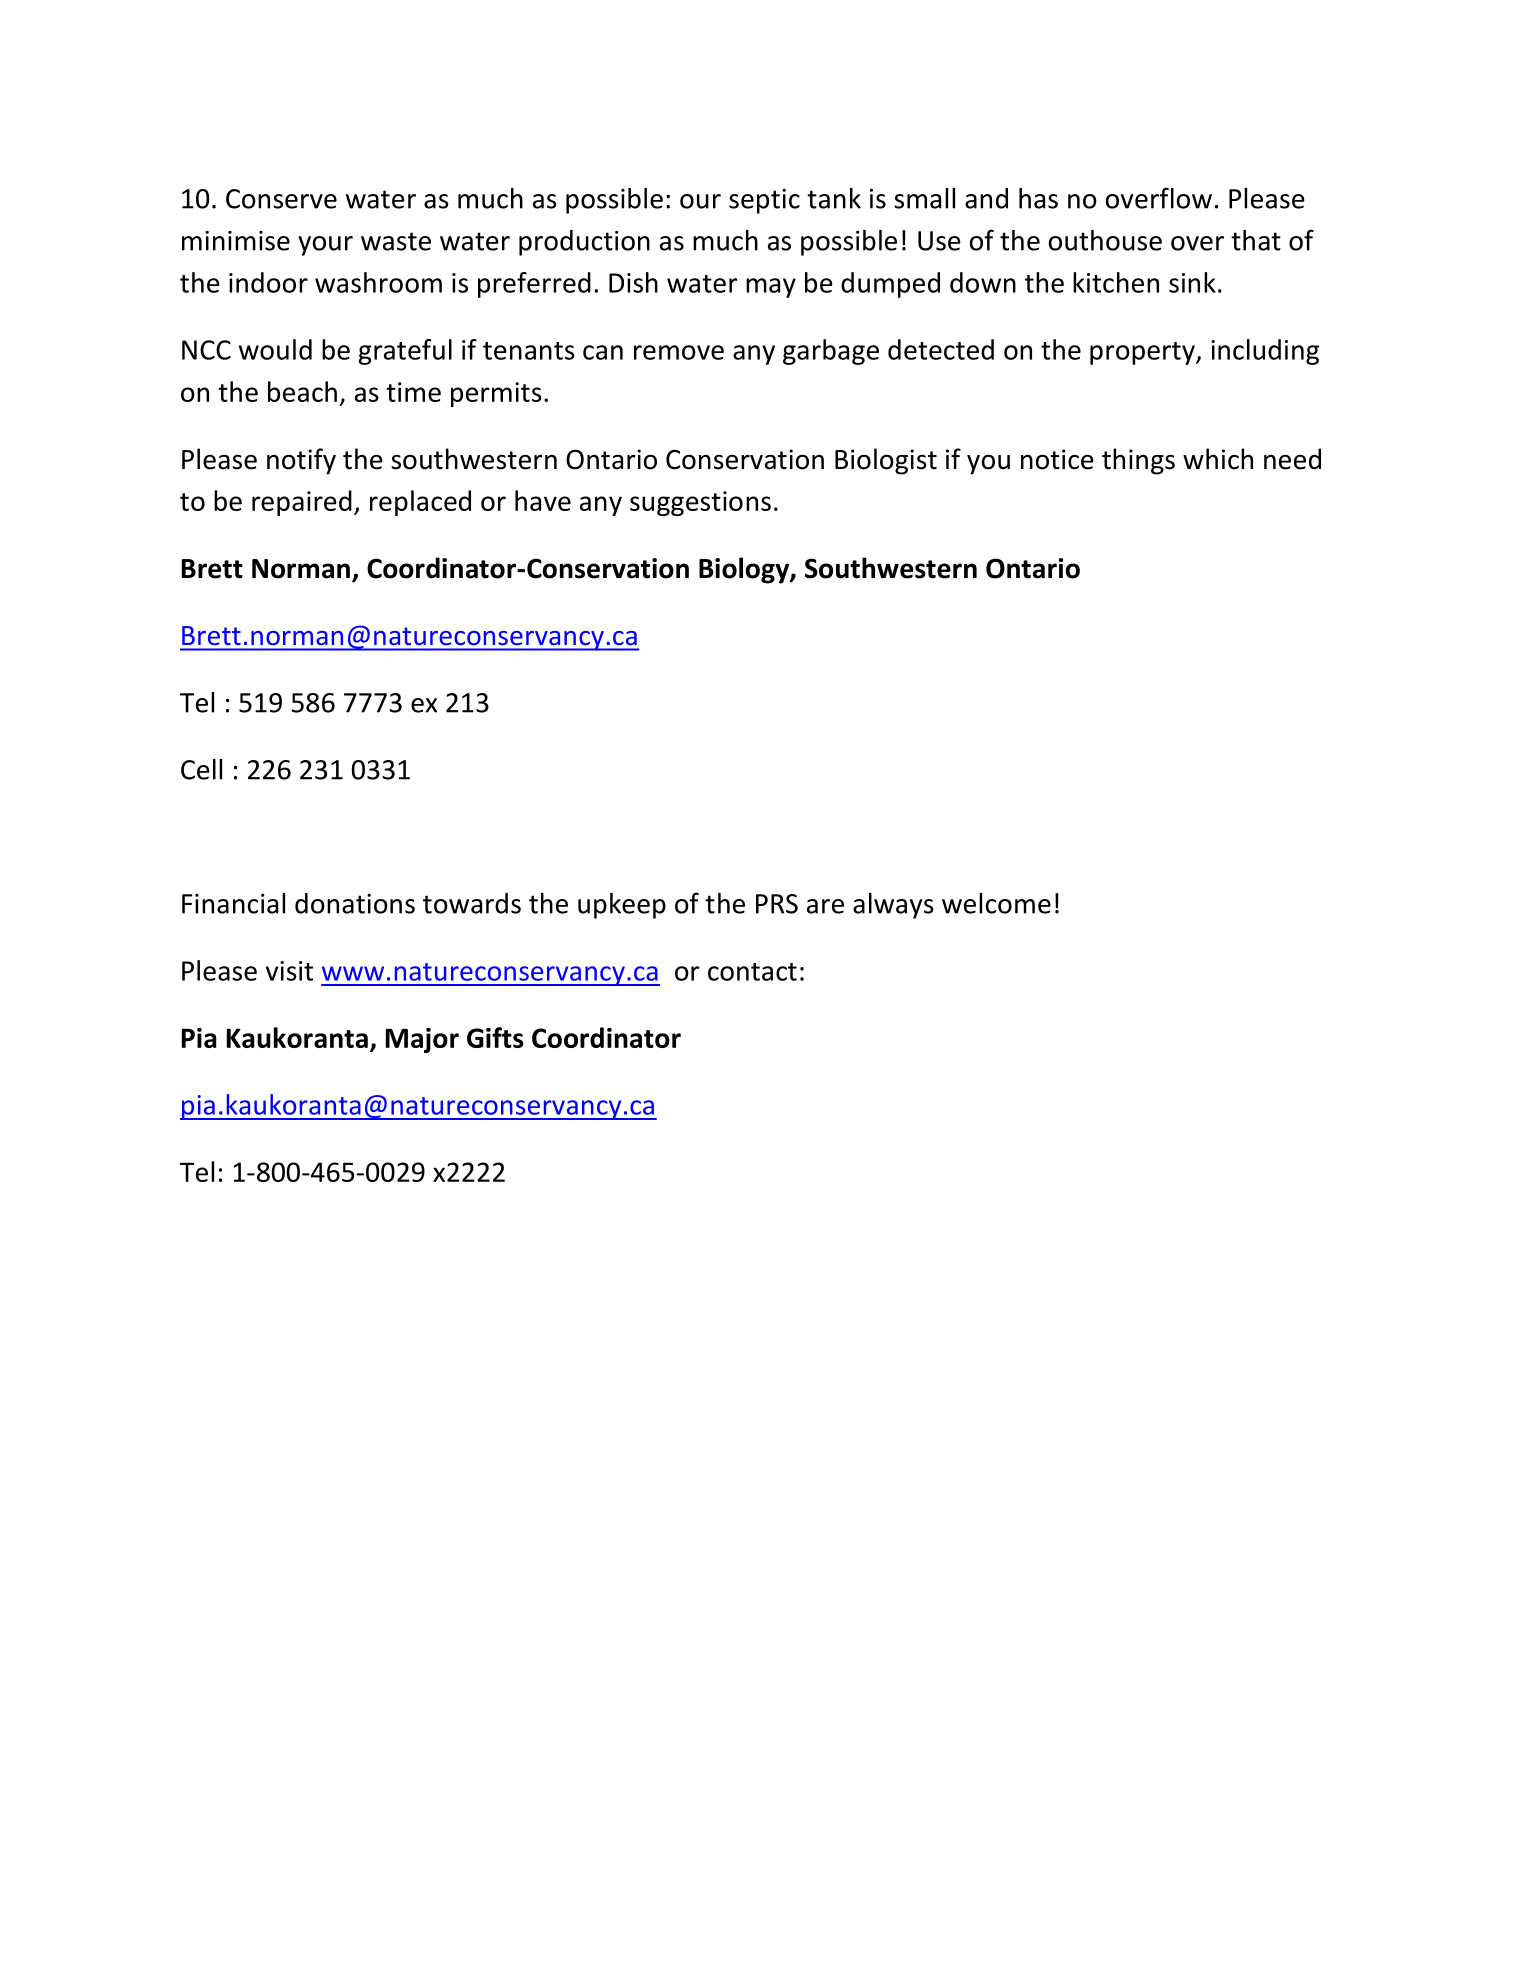 This screenshot has width=1529, height=1979. I want to click on Biologist, so click(886, 461).
